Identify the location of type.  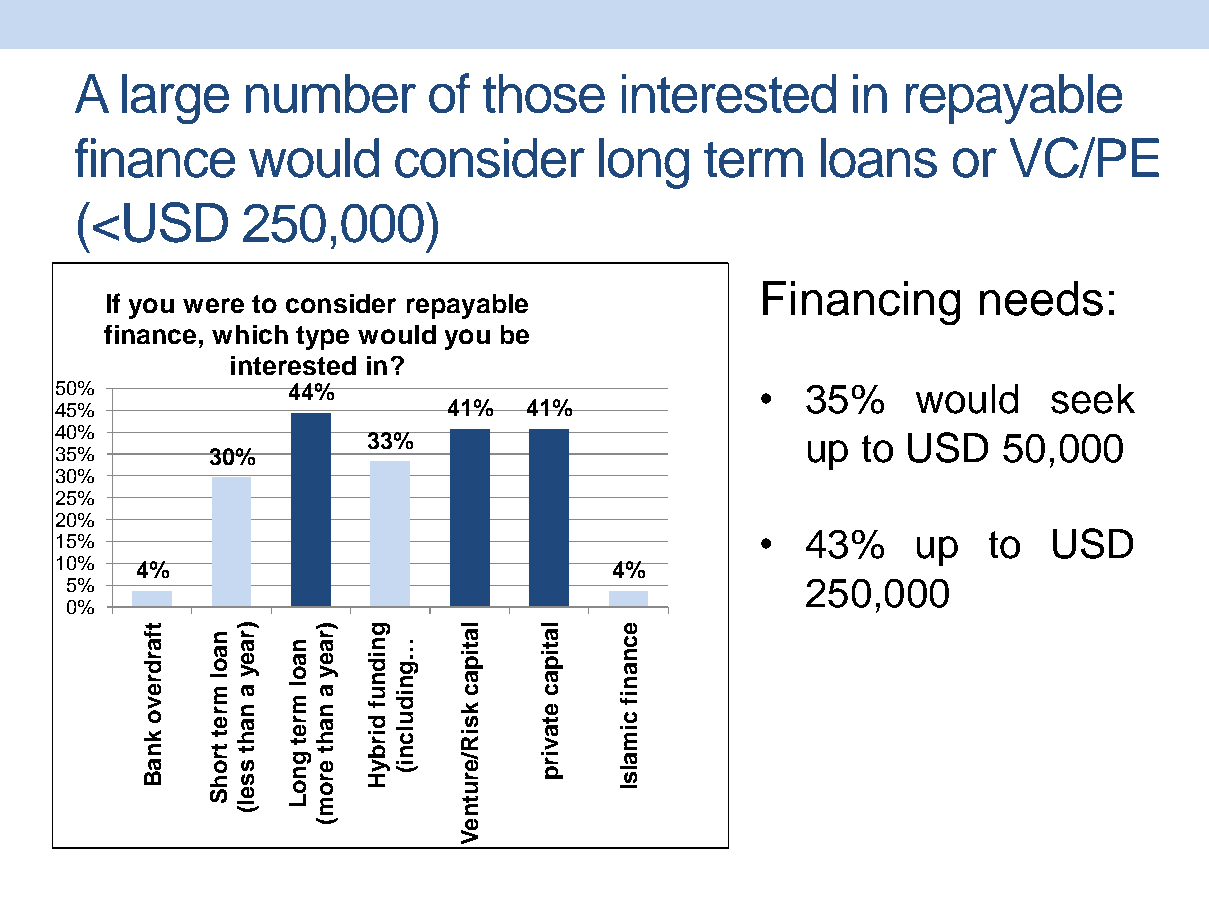
(322, 338).
